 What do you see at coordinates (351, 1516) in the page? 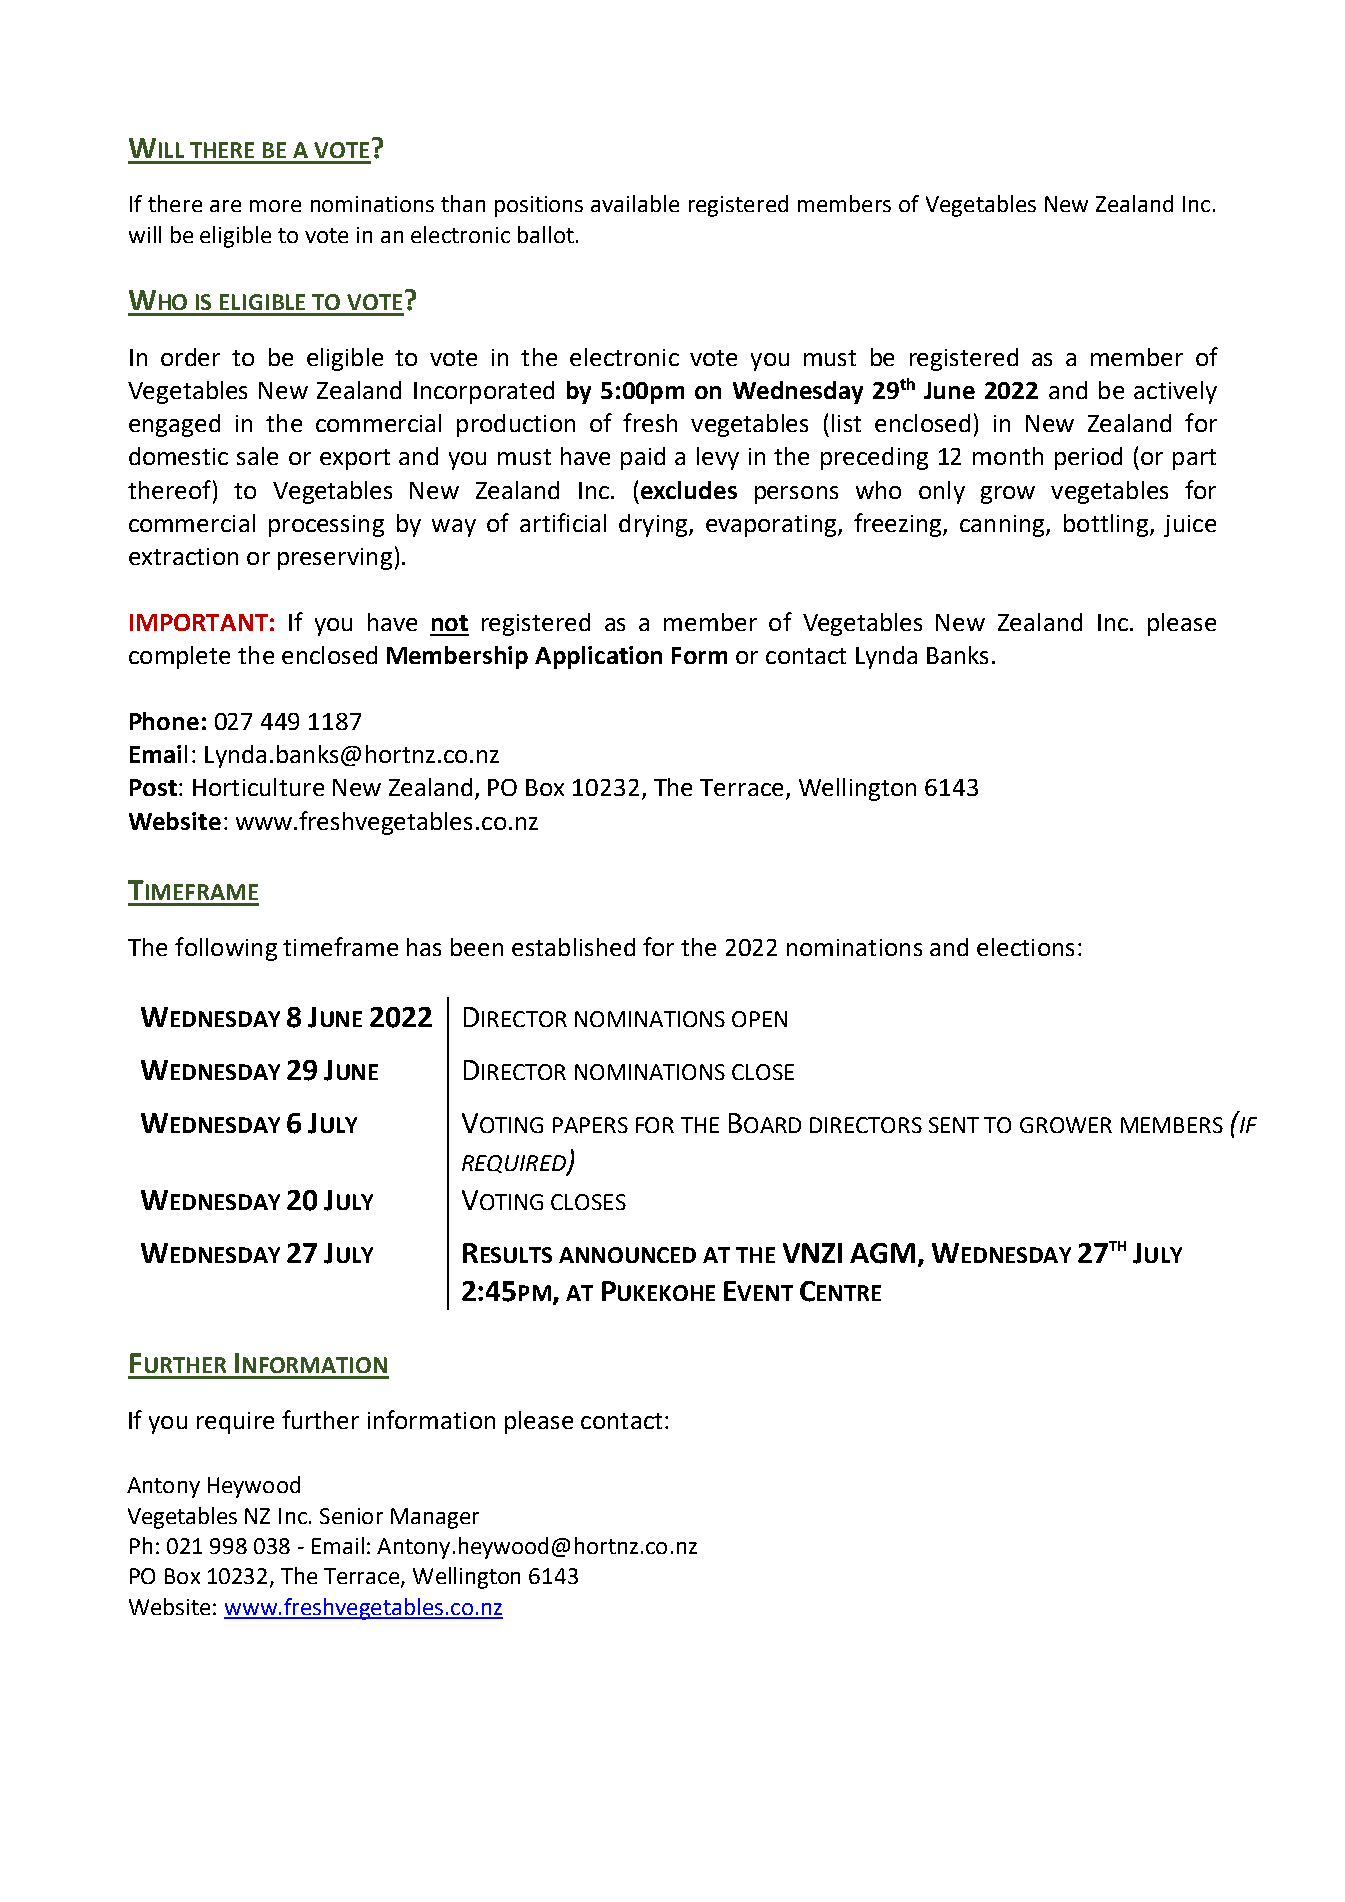
I see `Senior` at bounding box center [351, 1516].
